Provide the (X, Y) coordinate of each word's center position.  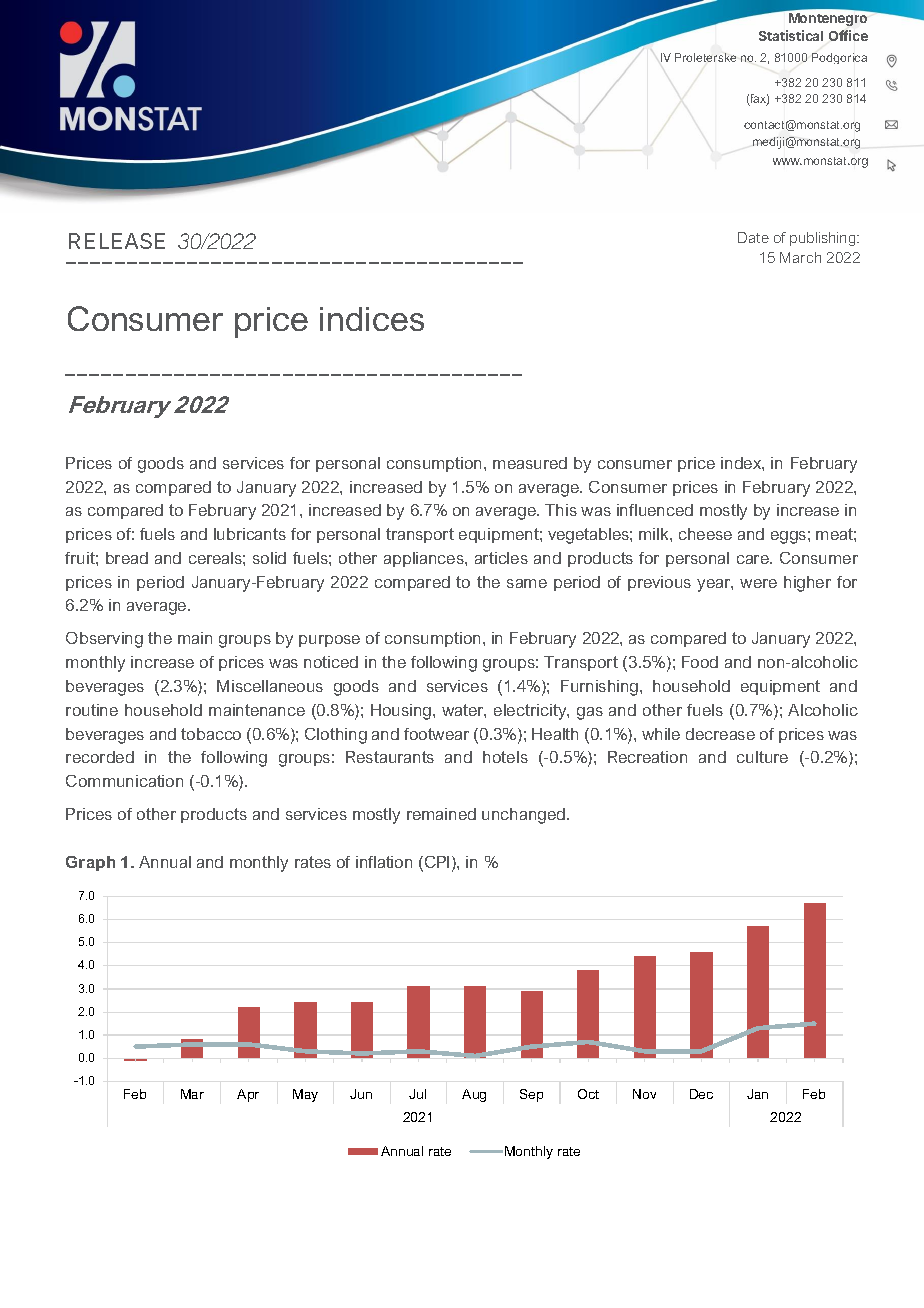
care (754, 559)
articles (501, 558)
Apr (248, 1095)
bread (127, 558)
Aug (474, 1095)
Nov (644, 1094)
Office (848, 35)
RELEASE (117, 241)
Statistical (791, 35)
